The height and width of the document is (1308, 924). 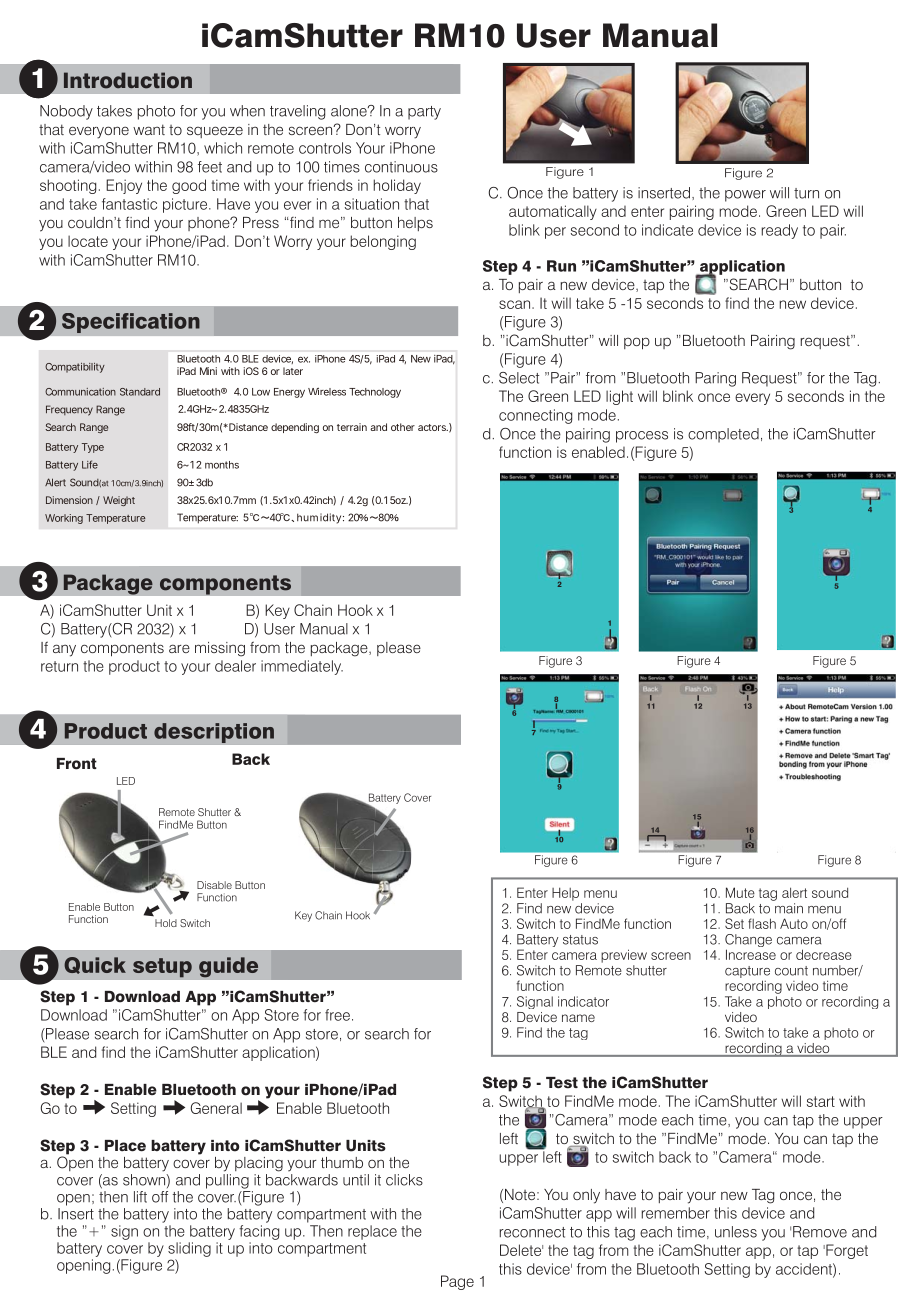 What do you see at coordinates (179, 648) in the document?
I see `are` at bounding box center [179, 648].
